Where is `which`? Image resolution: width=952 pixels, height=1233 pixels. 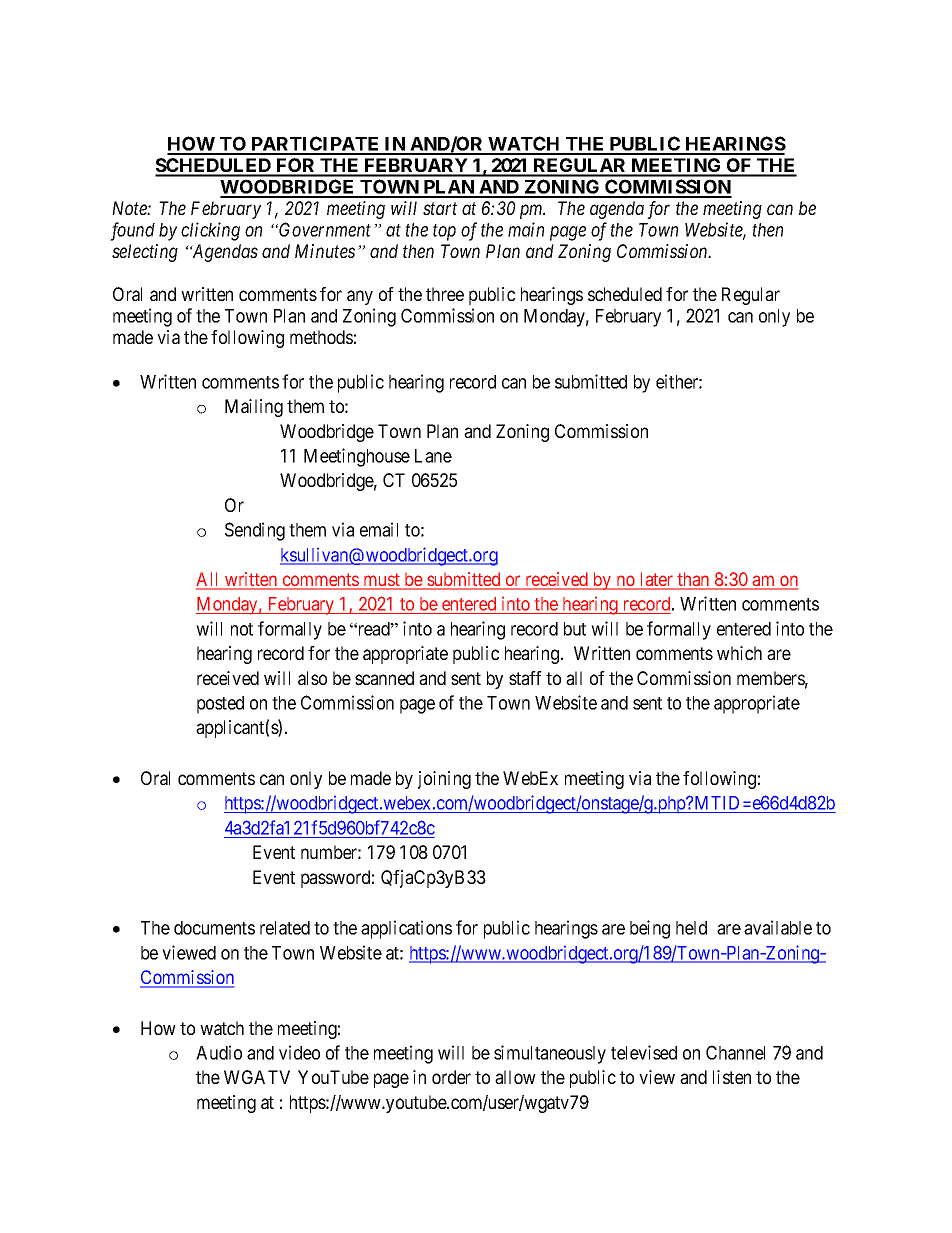
which is located at coordinates (739, 653).
